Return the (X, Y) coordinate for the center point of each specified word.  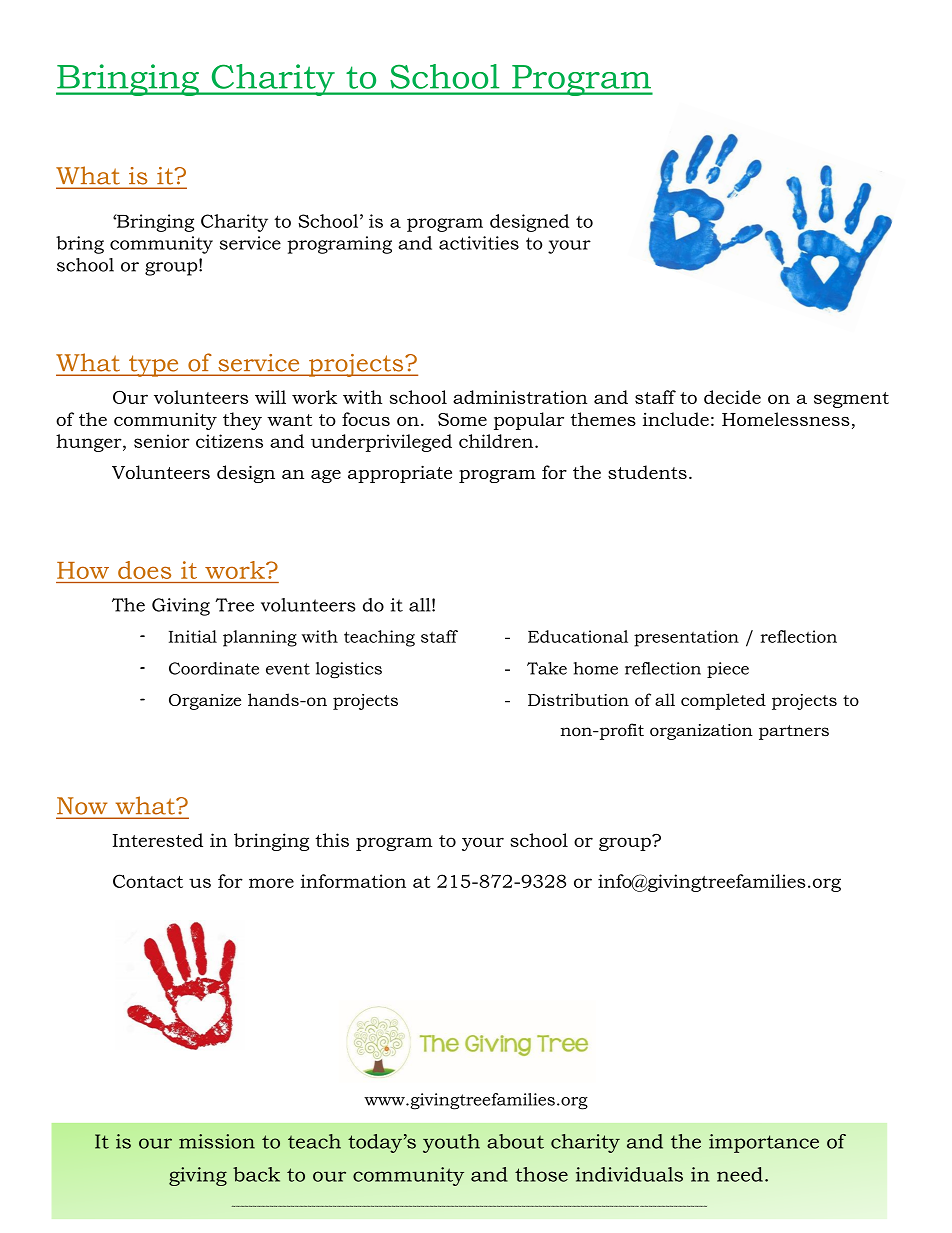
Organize (205, 702)
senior (162, 441)
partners (794, 732)
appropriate (400, 474)
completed (723, 701)
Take (547, 668)
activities (479, 243)
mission (217, 1141)
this (332, 840)
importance (764, 1143)
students (647, 472)
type (154, 366)
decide (732, 397)
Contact (148, 881)
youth (451, 1143)
